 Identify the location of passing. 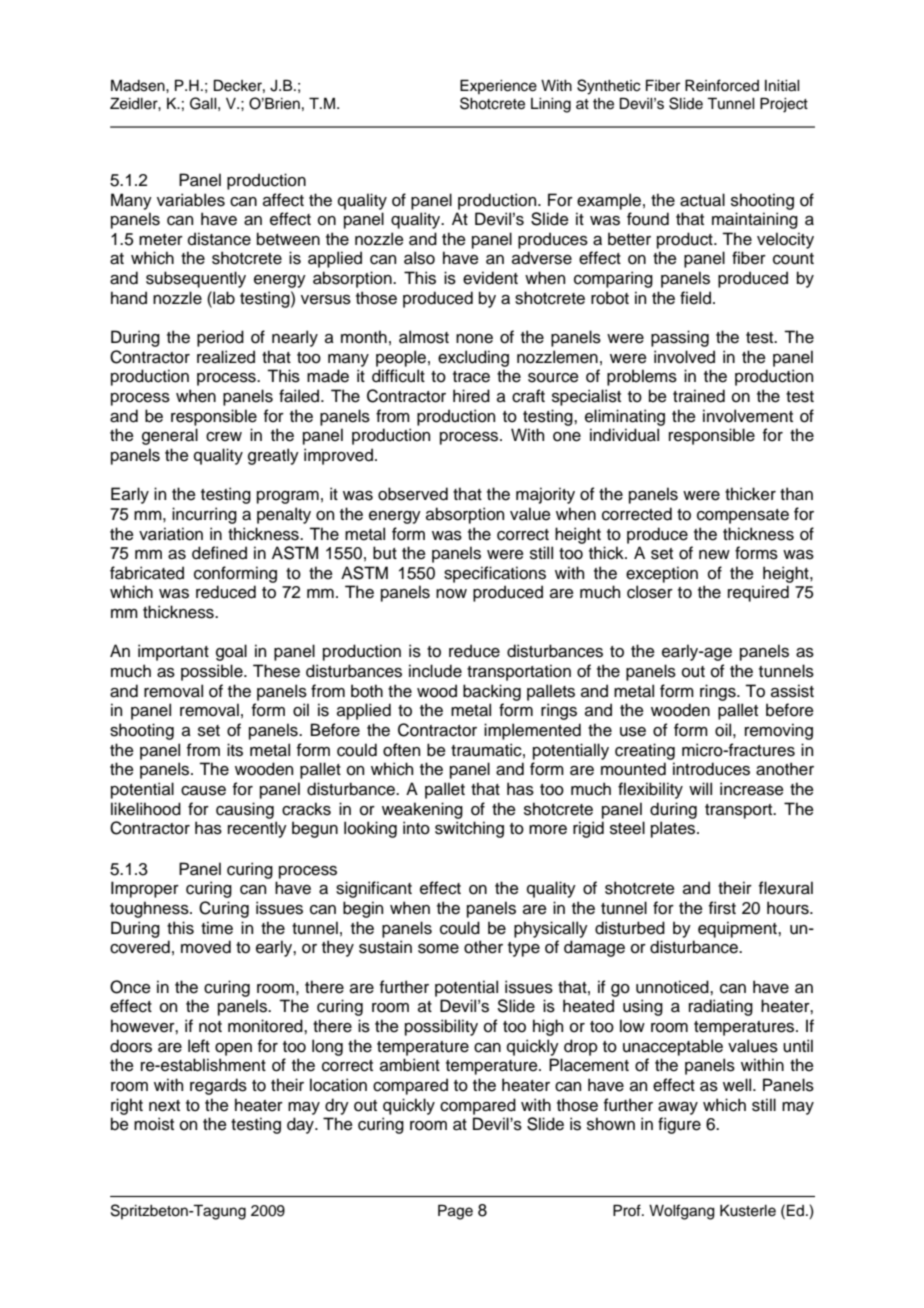
(680, 338).
